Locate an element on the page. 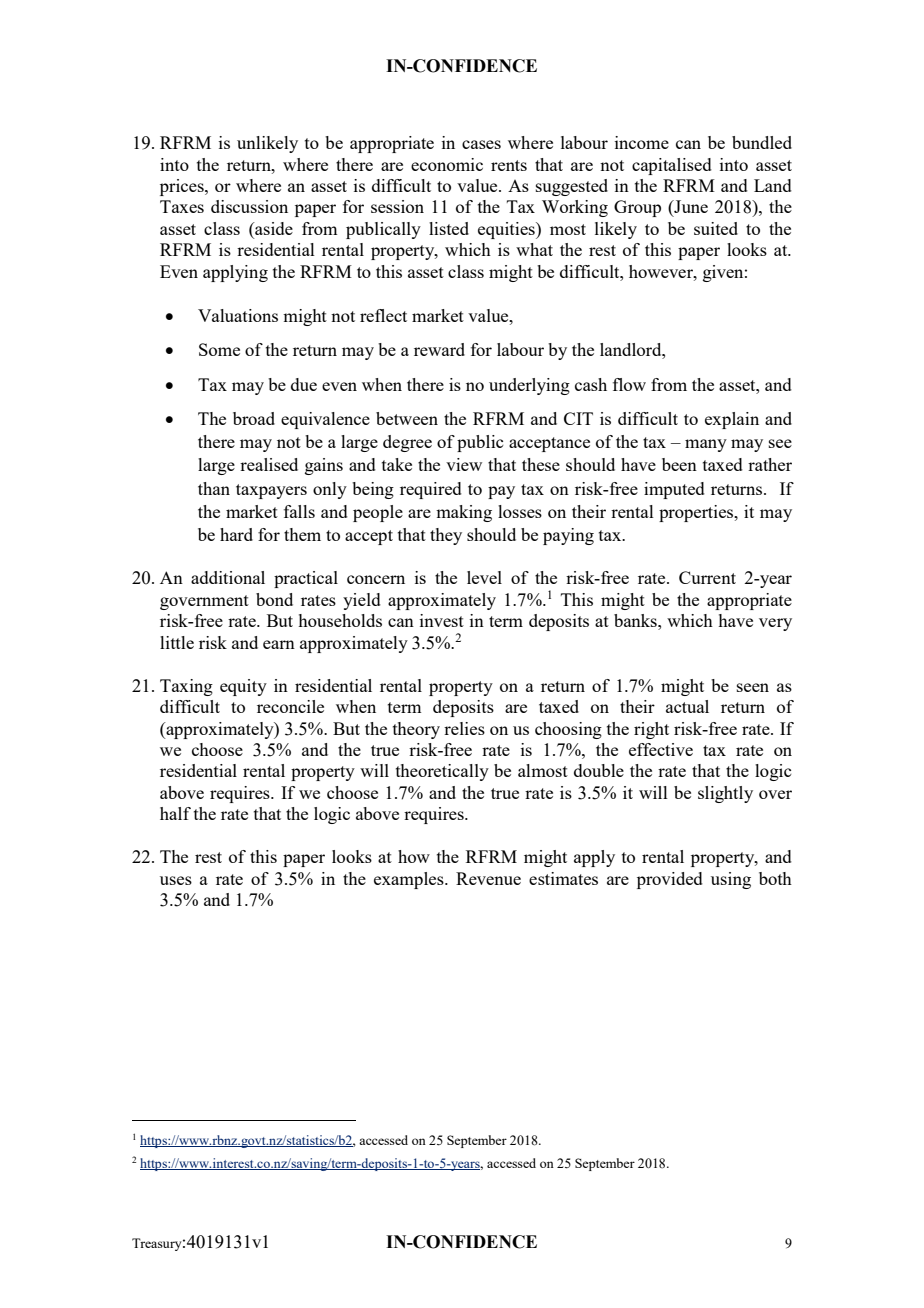 The image size is (924, 1308). properties is located at coordinates (697, 513).
